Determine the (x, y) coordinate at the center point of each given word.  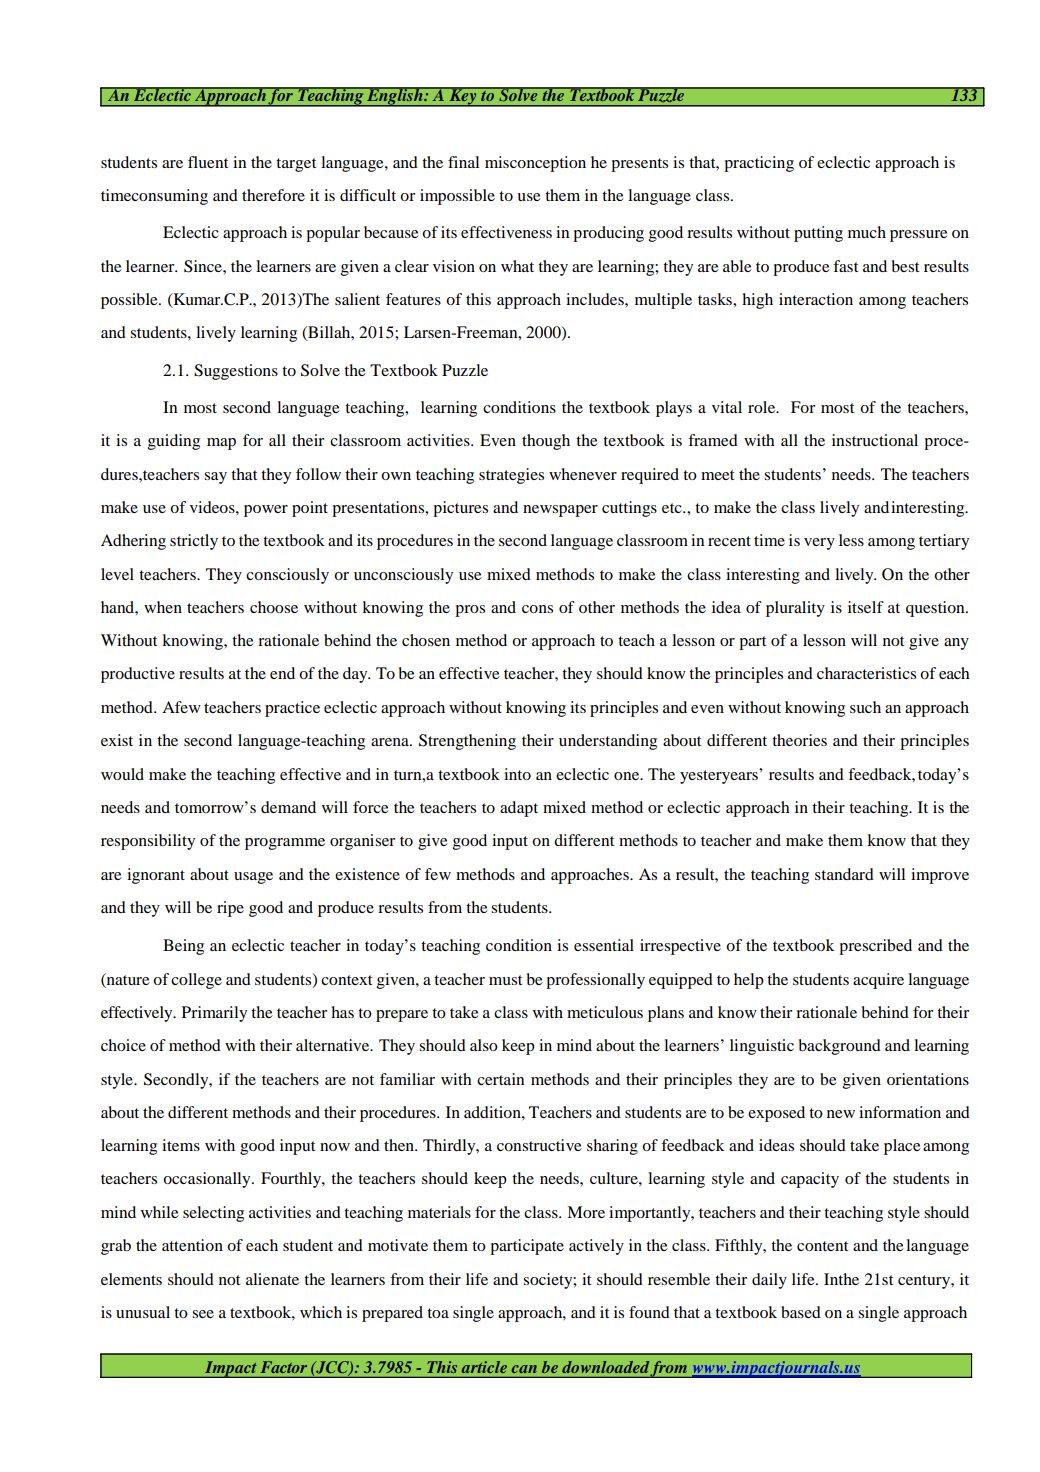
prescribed (875, 947)
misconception (535, 164)
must (505, 980)
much (867, 232)
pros (470, 611)
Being (183, 947)
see (203, 1314)
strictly (194, 542)
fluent (208, 162)
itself (866, 607)
